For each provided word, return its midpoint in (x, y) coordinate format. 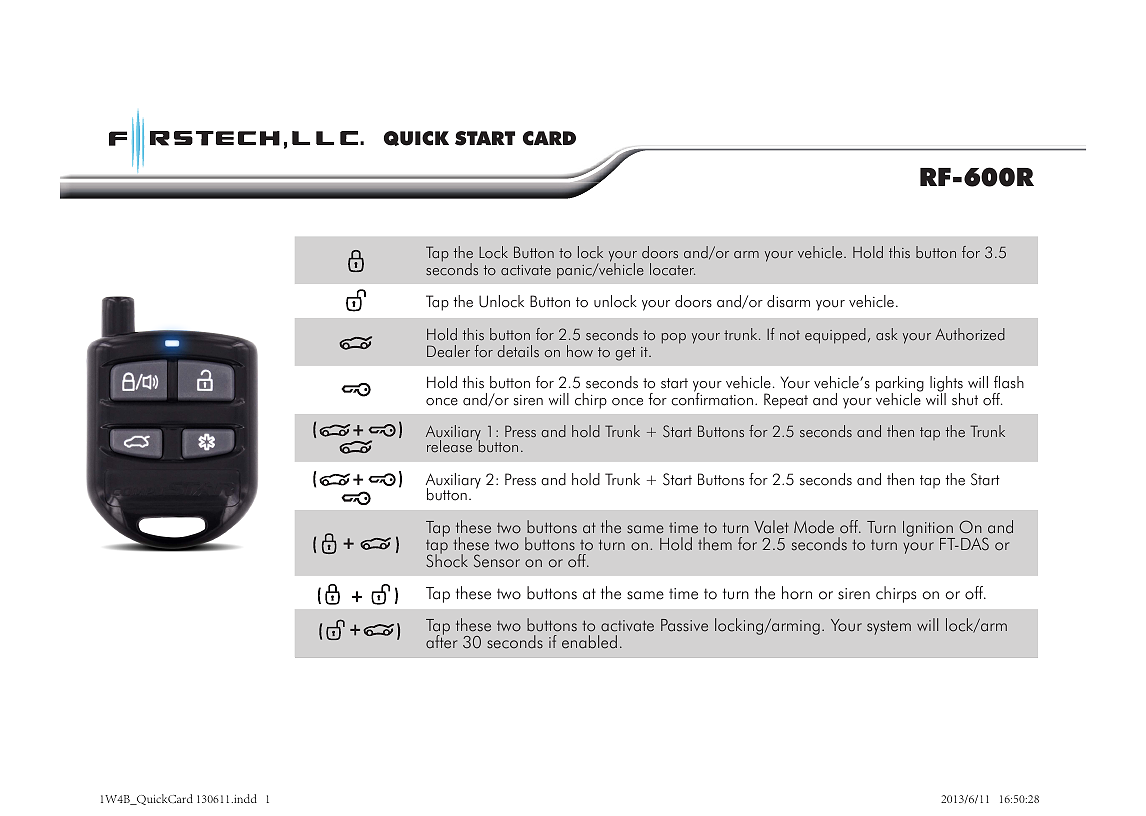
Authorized (970, 334)
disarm (788, 301)
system (889, 627)
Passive (684, 625)
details (518, 351)
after (442, 641)
